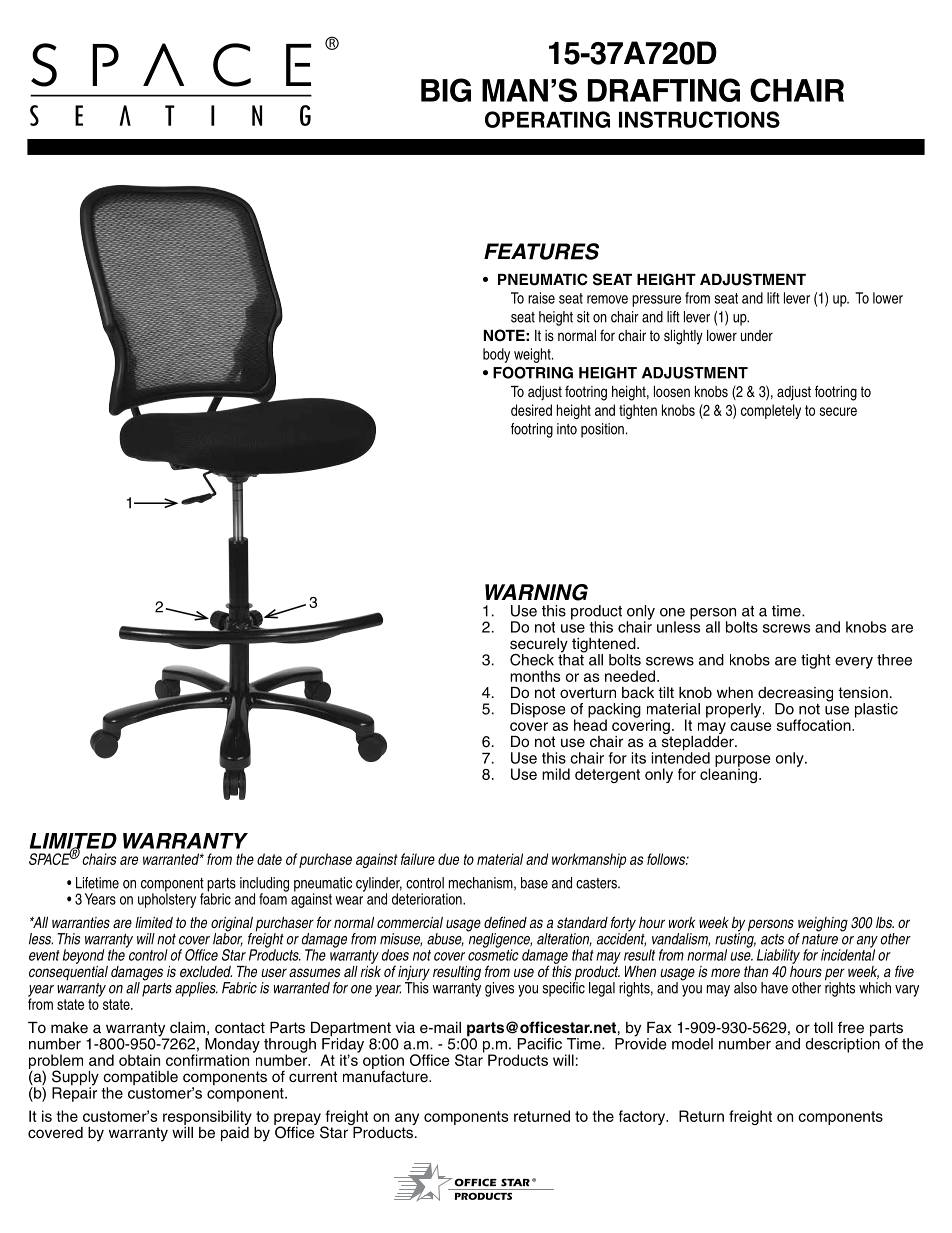  What do you see at coordinates (547, 119) in the document?
I see `OPERATING` at bounding box center [547, 119].
